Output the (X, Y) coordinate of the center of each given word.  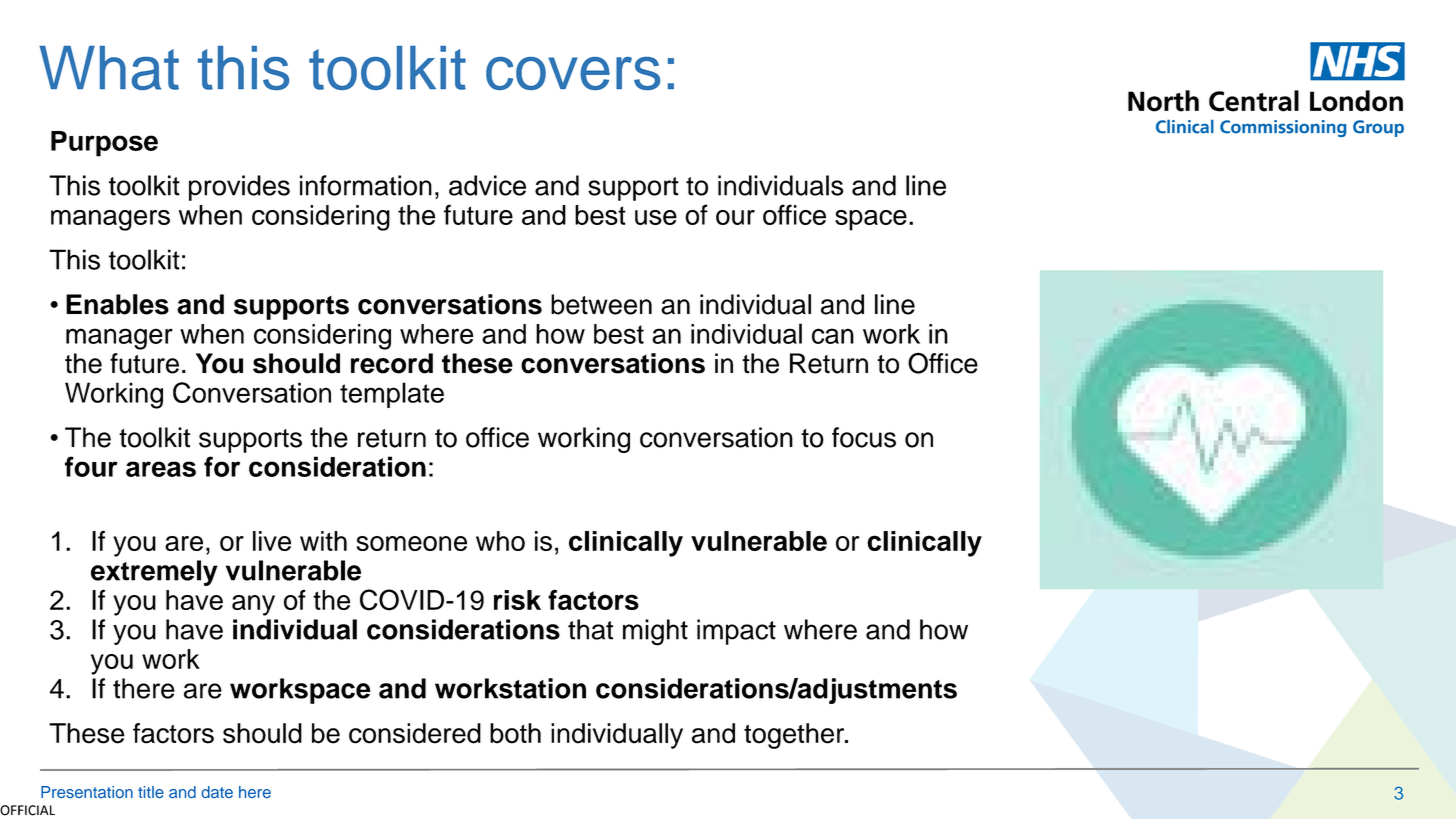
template (392, 395)
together (795, 736)
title (151, 792)
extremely (154, 573)
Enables (117, 304)
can (833, 336)
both (515, 733)
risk (517, 600)
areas (161, 469)
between (601, 304)
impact (736, 632)
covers (573, 73)
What (109, 68)
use (656, 217)
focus (864, 437)
